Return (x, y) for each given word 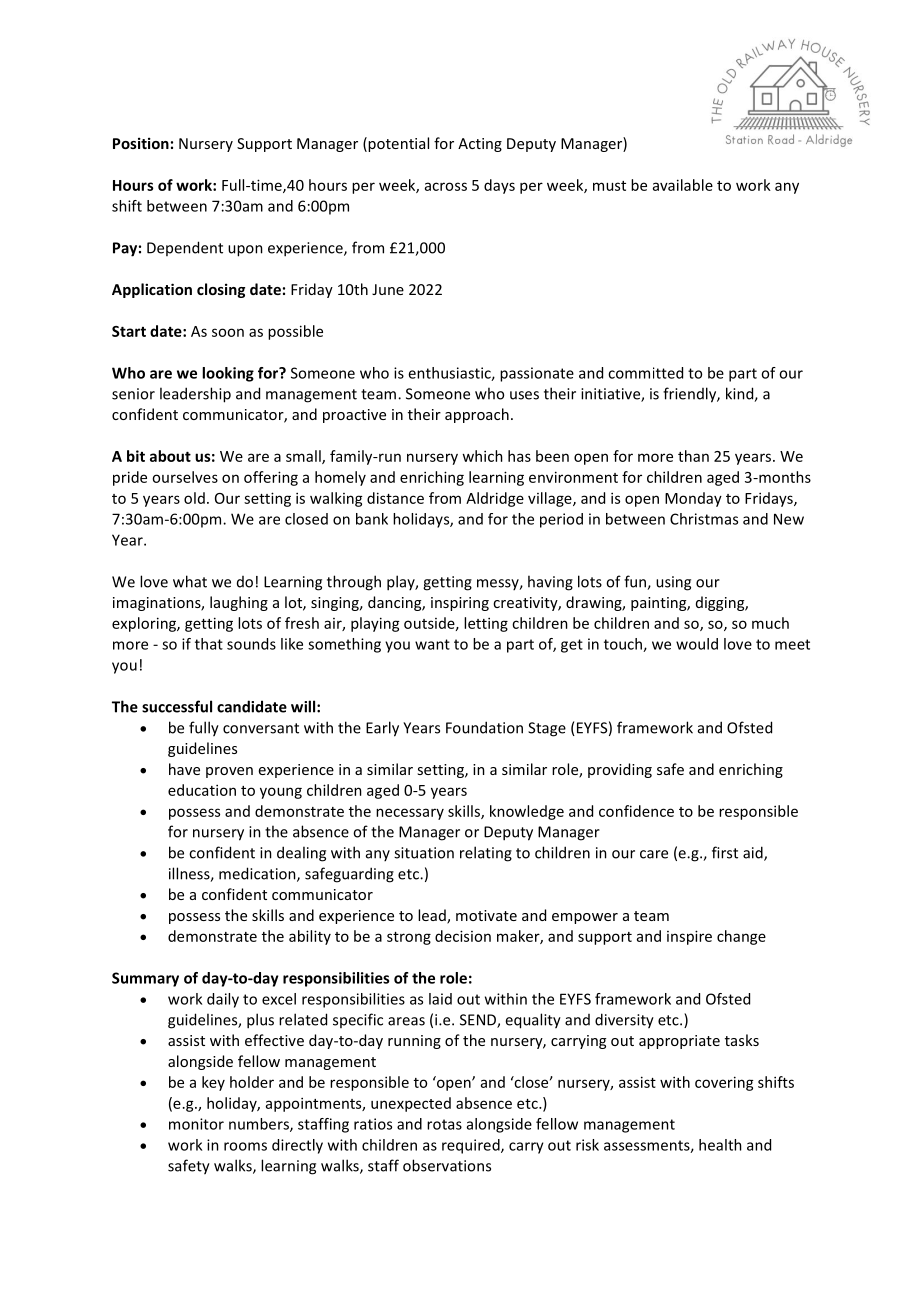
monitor (196, 1124)
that (209, 644)
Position (141, 143)
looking (228, 374)
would (697, 644)
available (683, 185)
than (693, 456)
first (725, 852)
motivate (486, 915)
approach (477, 415)
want (432, 644)
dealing (301, 854)
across (446, 186)
